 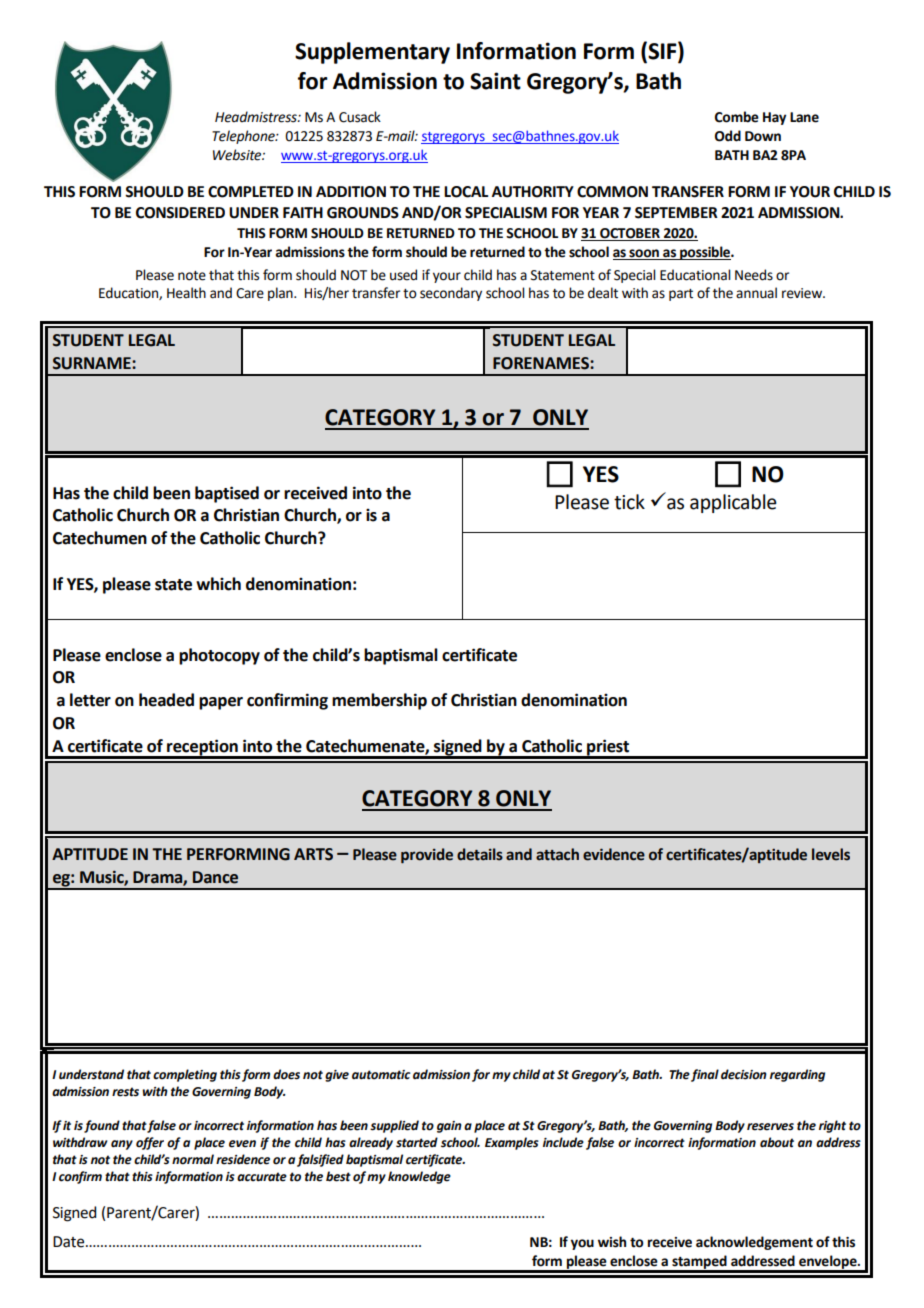 I want to click on Saint, so click(x=495, y=81).
